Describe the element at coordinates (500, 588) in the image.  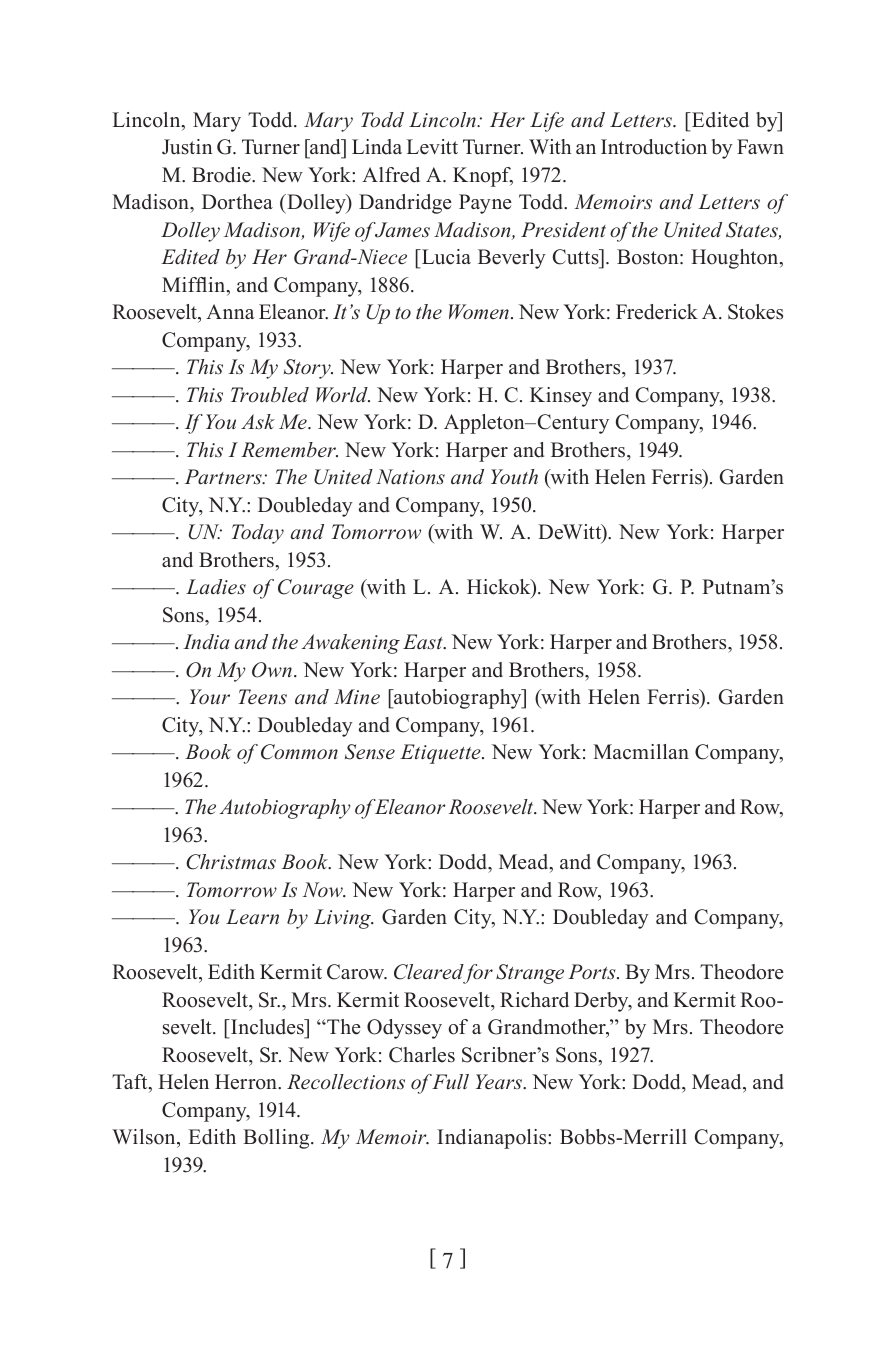
I see `Hickok` at that location.
